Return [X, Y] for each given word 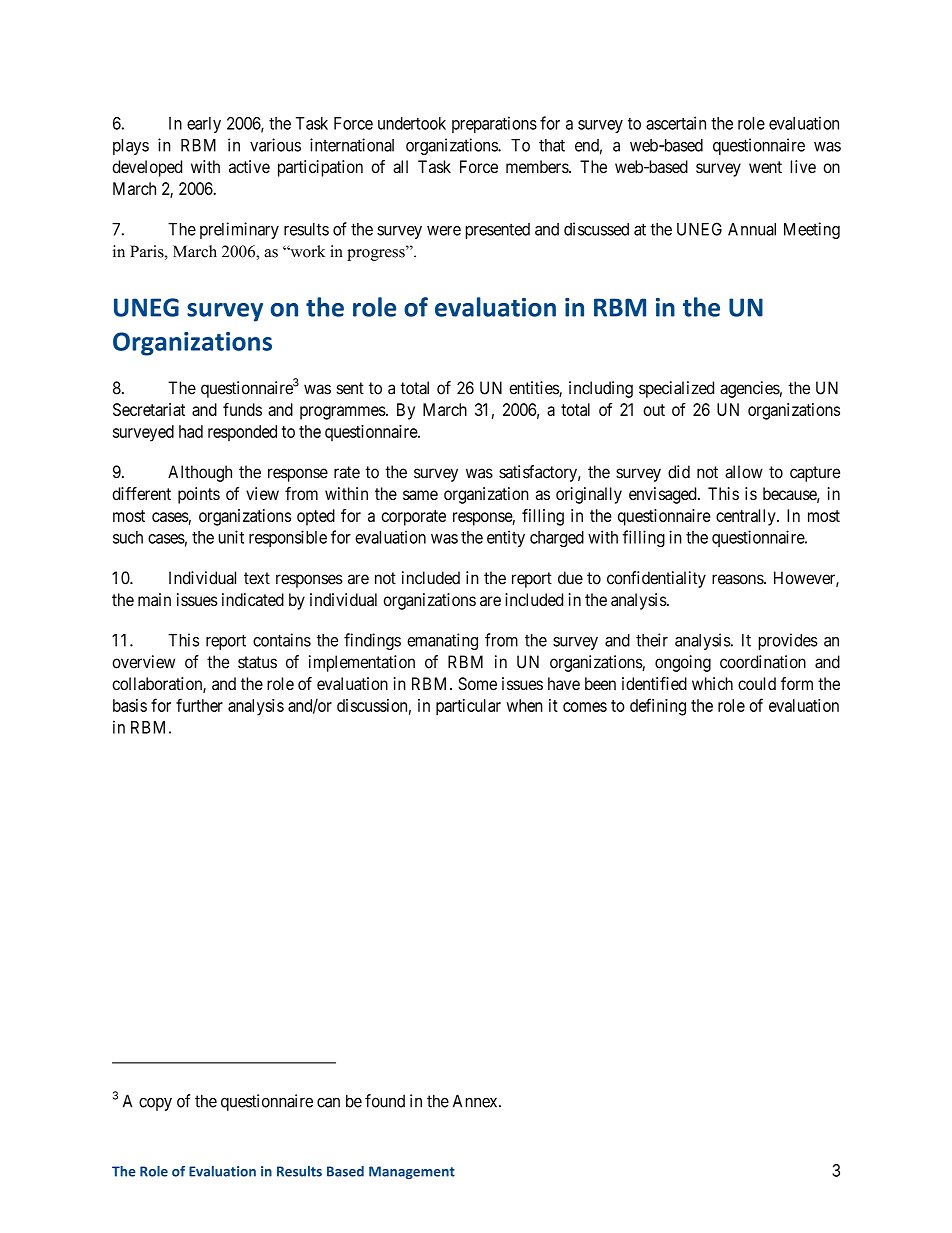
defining [658, 707]
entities [534, 389]
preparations [494, 124]
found [385, 1101]
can [328, 1102]
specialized [676, 389]
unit [231, 537]
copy [155, 1104]
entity [506, 538]
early [204, 125]
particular [468, 707]
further [199, 705]
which [712, 683]
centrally [747, 517]
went [765, 167]
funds [242, 409]
